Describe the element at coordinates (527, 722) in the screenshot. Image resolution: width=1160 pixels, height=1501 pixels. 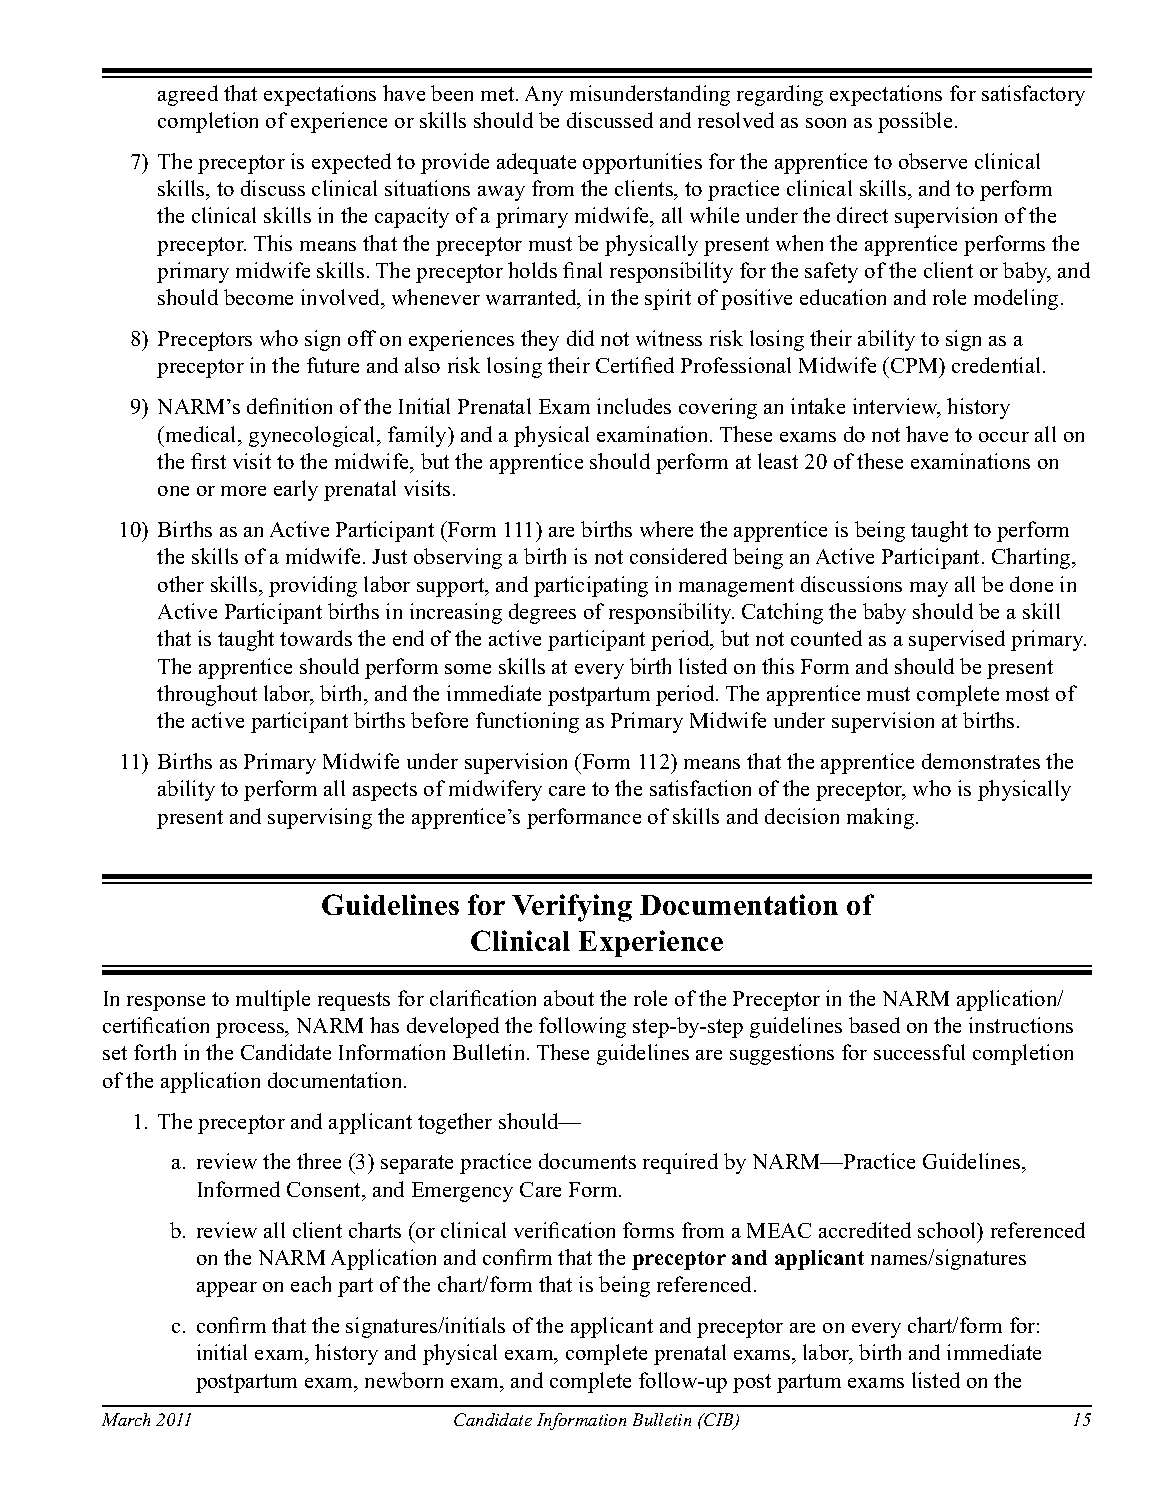
I see `functioning` at that location.
